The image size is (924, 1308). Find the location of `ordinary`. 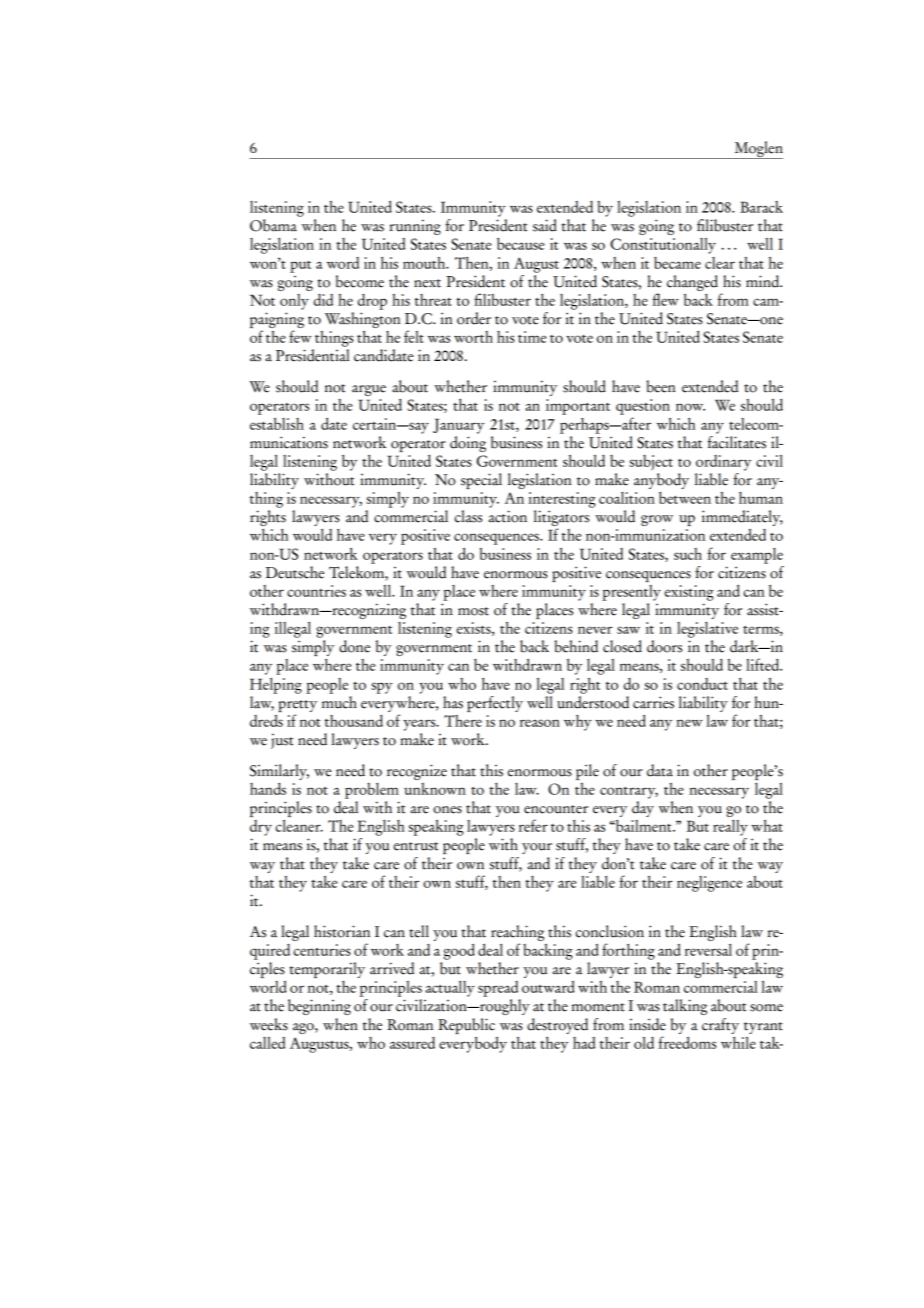

ordinary is located at coordinates (723, 463).
